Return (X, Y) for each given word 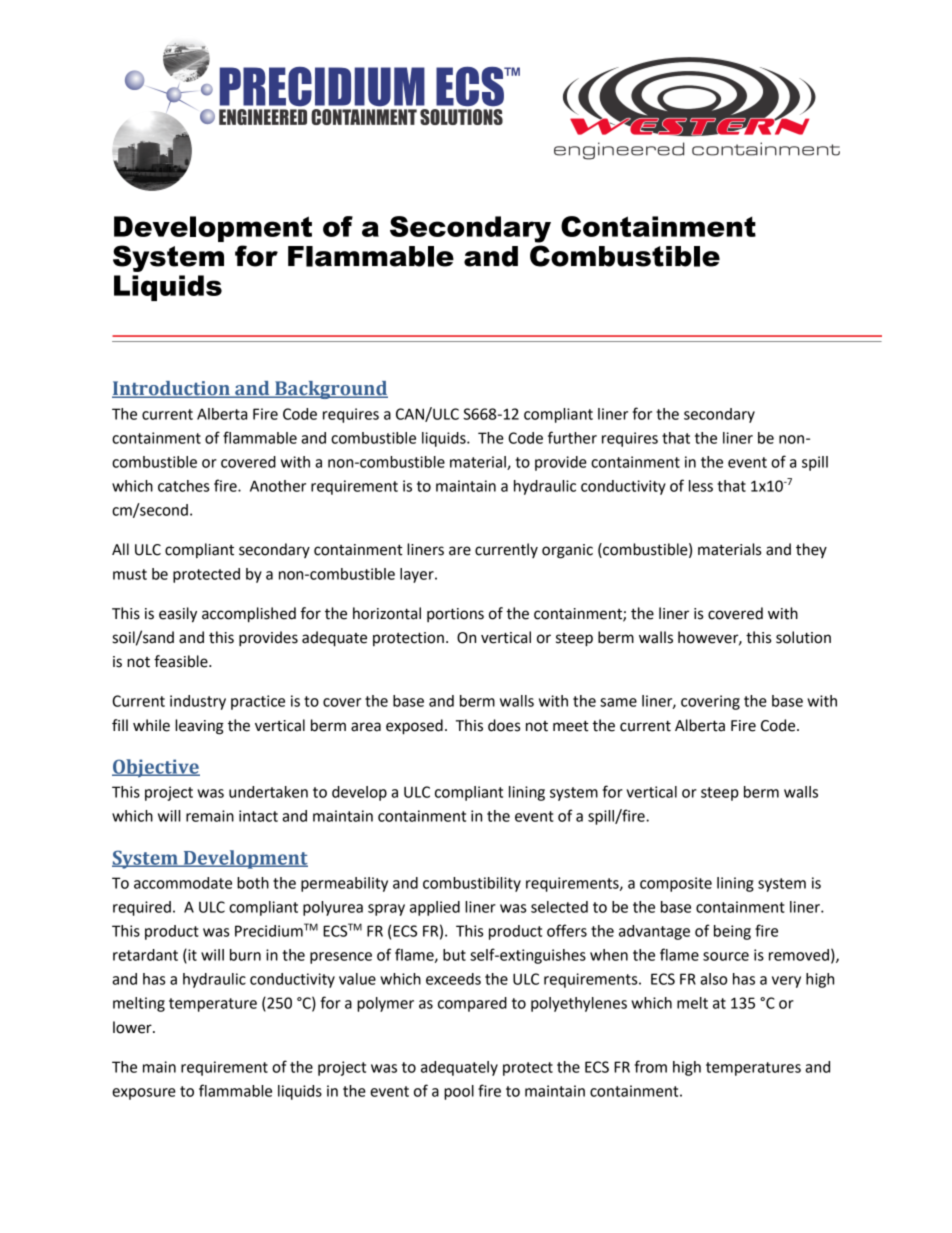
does (504, 725)
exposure (144, 1094)
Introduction (172, 389)
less (701, 486)
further (572, 437)
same (618, 702)
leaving (199, 727)
